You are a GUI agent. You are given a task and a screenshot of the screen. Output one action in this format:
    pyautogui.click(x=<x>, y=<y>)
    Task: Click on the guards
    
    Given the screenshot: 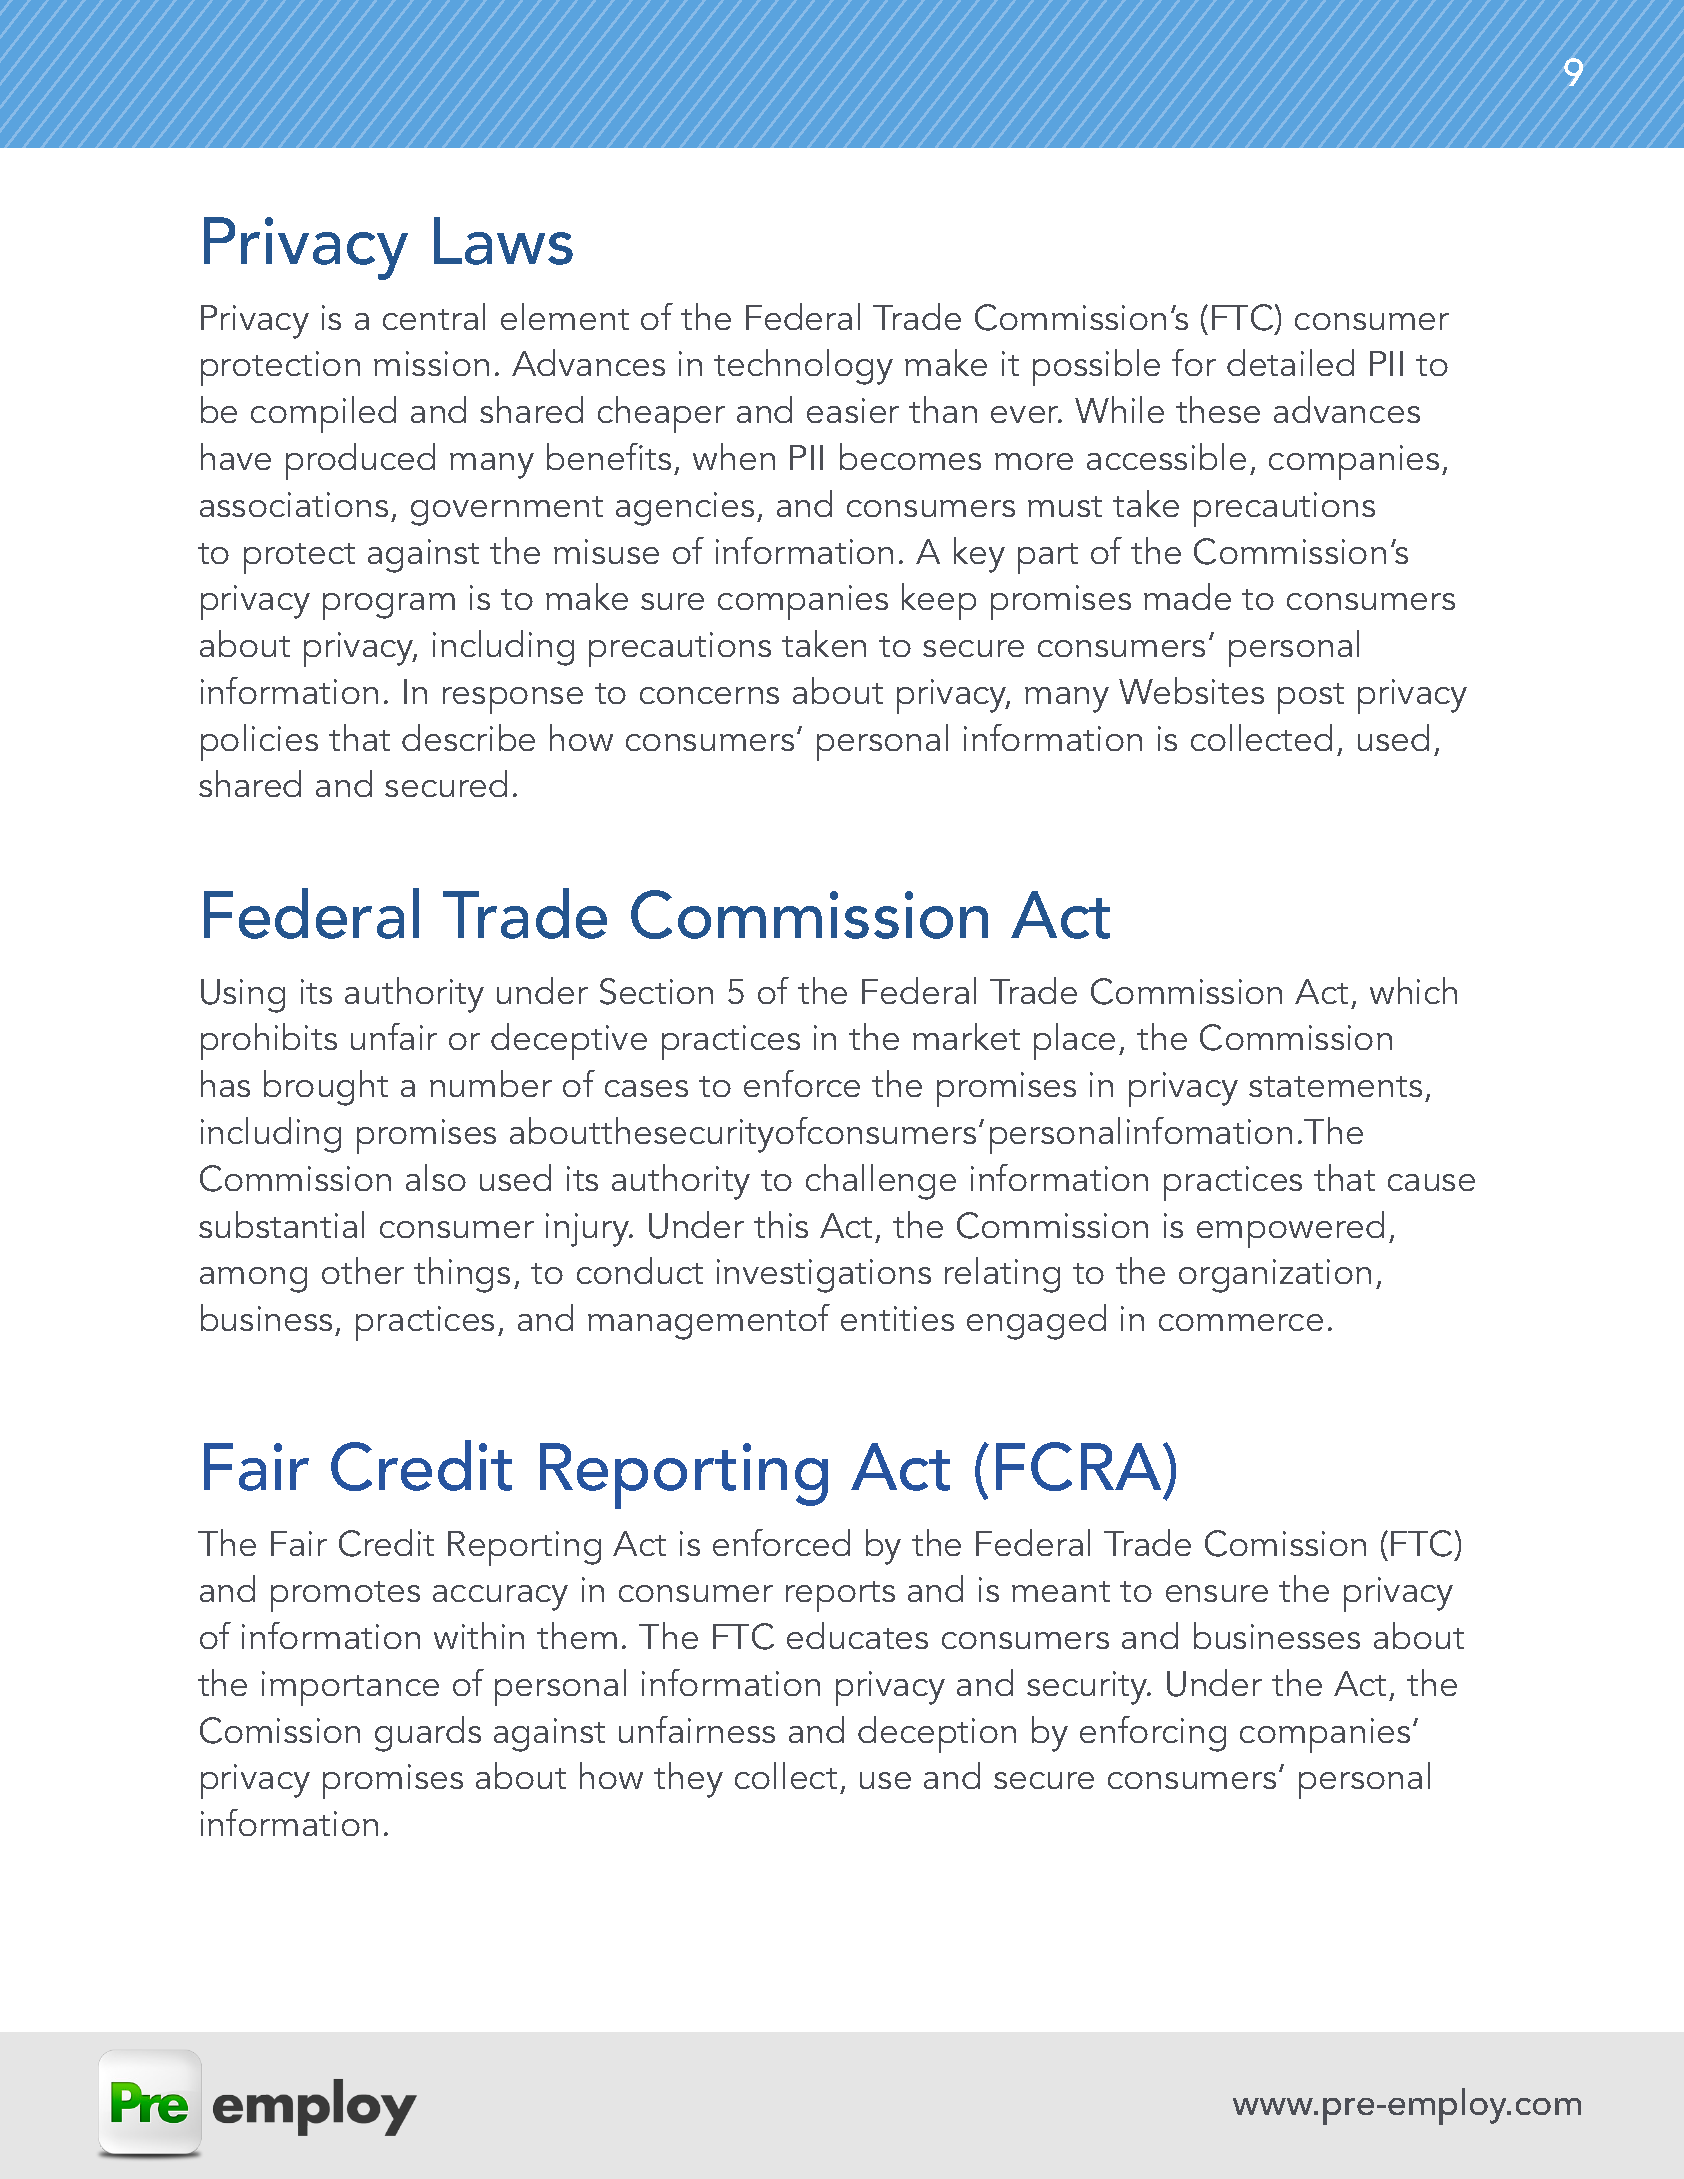 What is the action you would take?
    pyautogui.click(x=428, y=1734)
